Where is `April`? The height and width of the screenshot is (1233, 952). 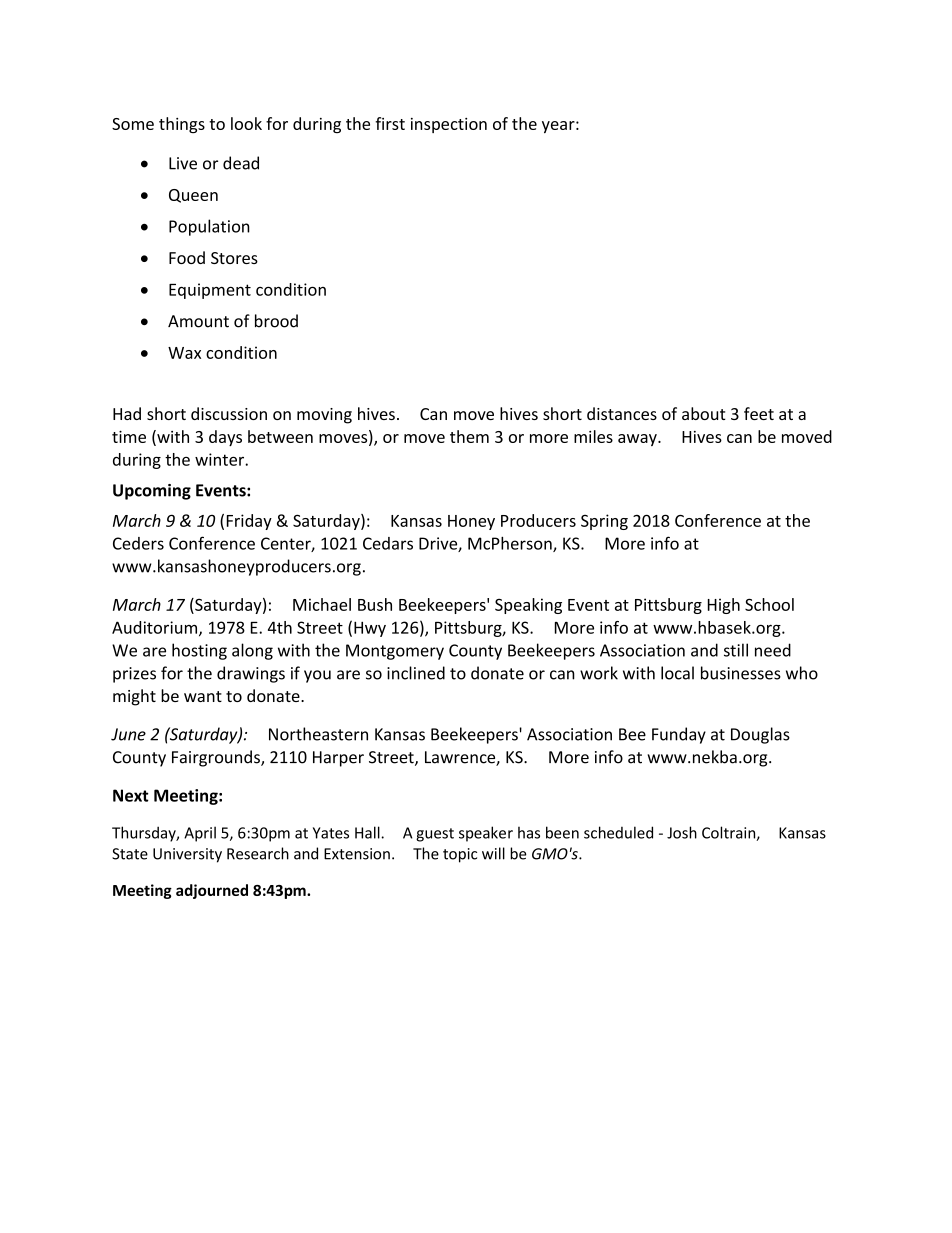 April is located at coordinates (200, 834).
